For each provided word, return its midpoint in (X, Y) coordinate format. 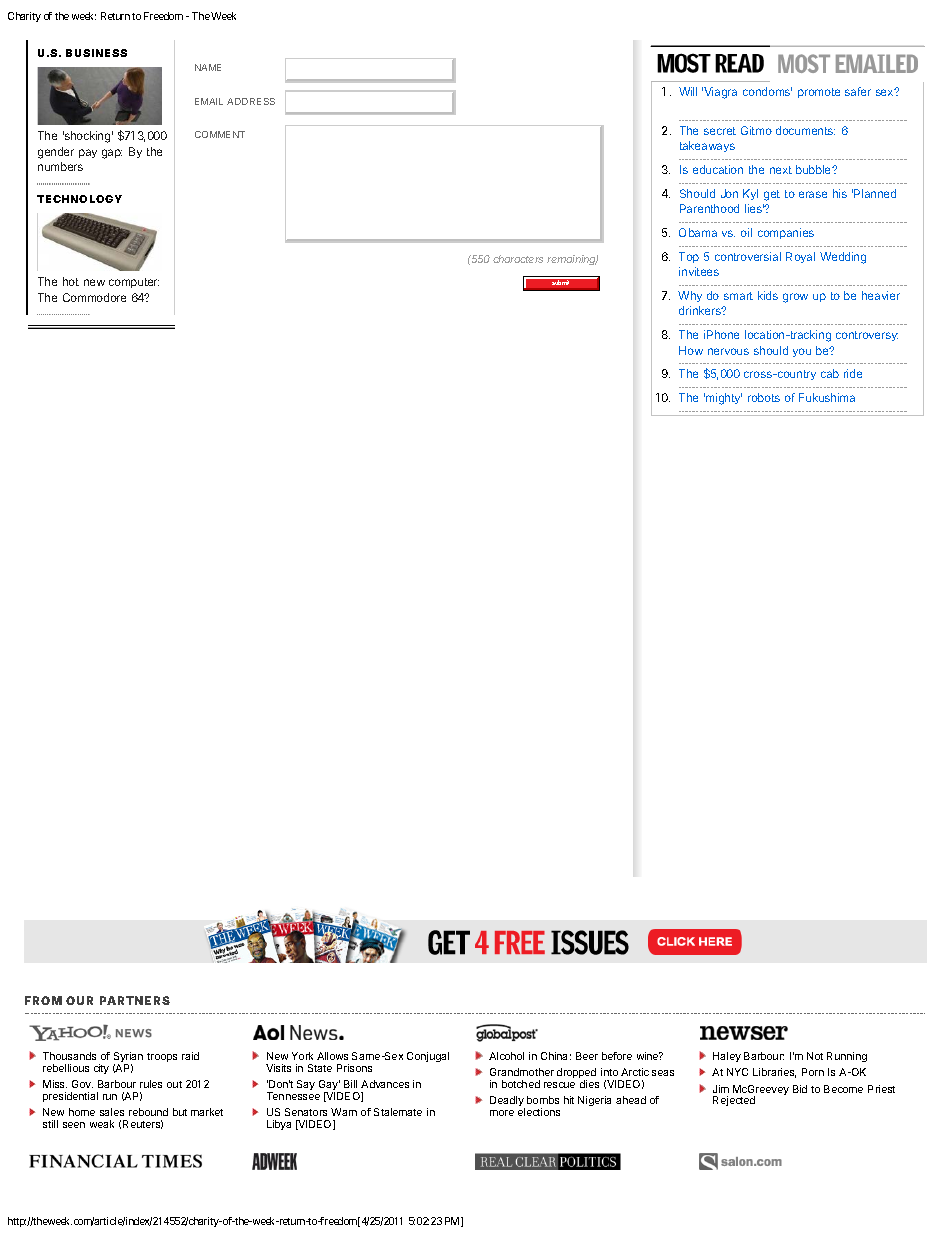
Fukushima (827, 397)
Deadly (507, 1103)
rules (151, 1084)
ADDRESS (251, 101)
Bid (800, 1089)
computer (134, 283)
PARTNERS (135, 1000)
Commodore (94, 297)
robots (764, 397)
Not (815, 1056)
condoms (767, 91)
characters (518, 259)
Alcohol (506, 1056)
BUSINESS (96, 53)
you (802, 352)
